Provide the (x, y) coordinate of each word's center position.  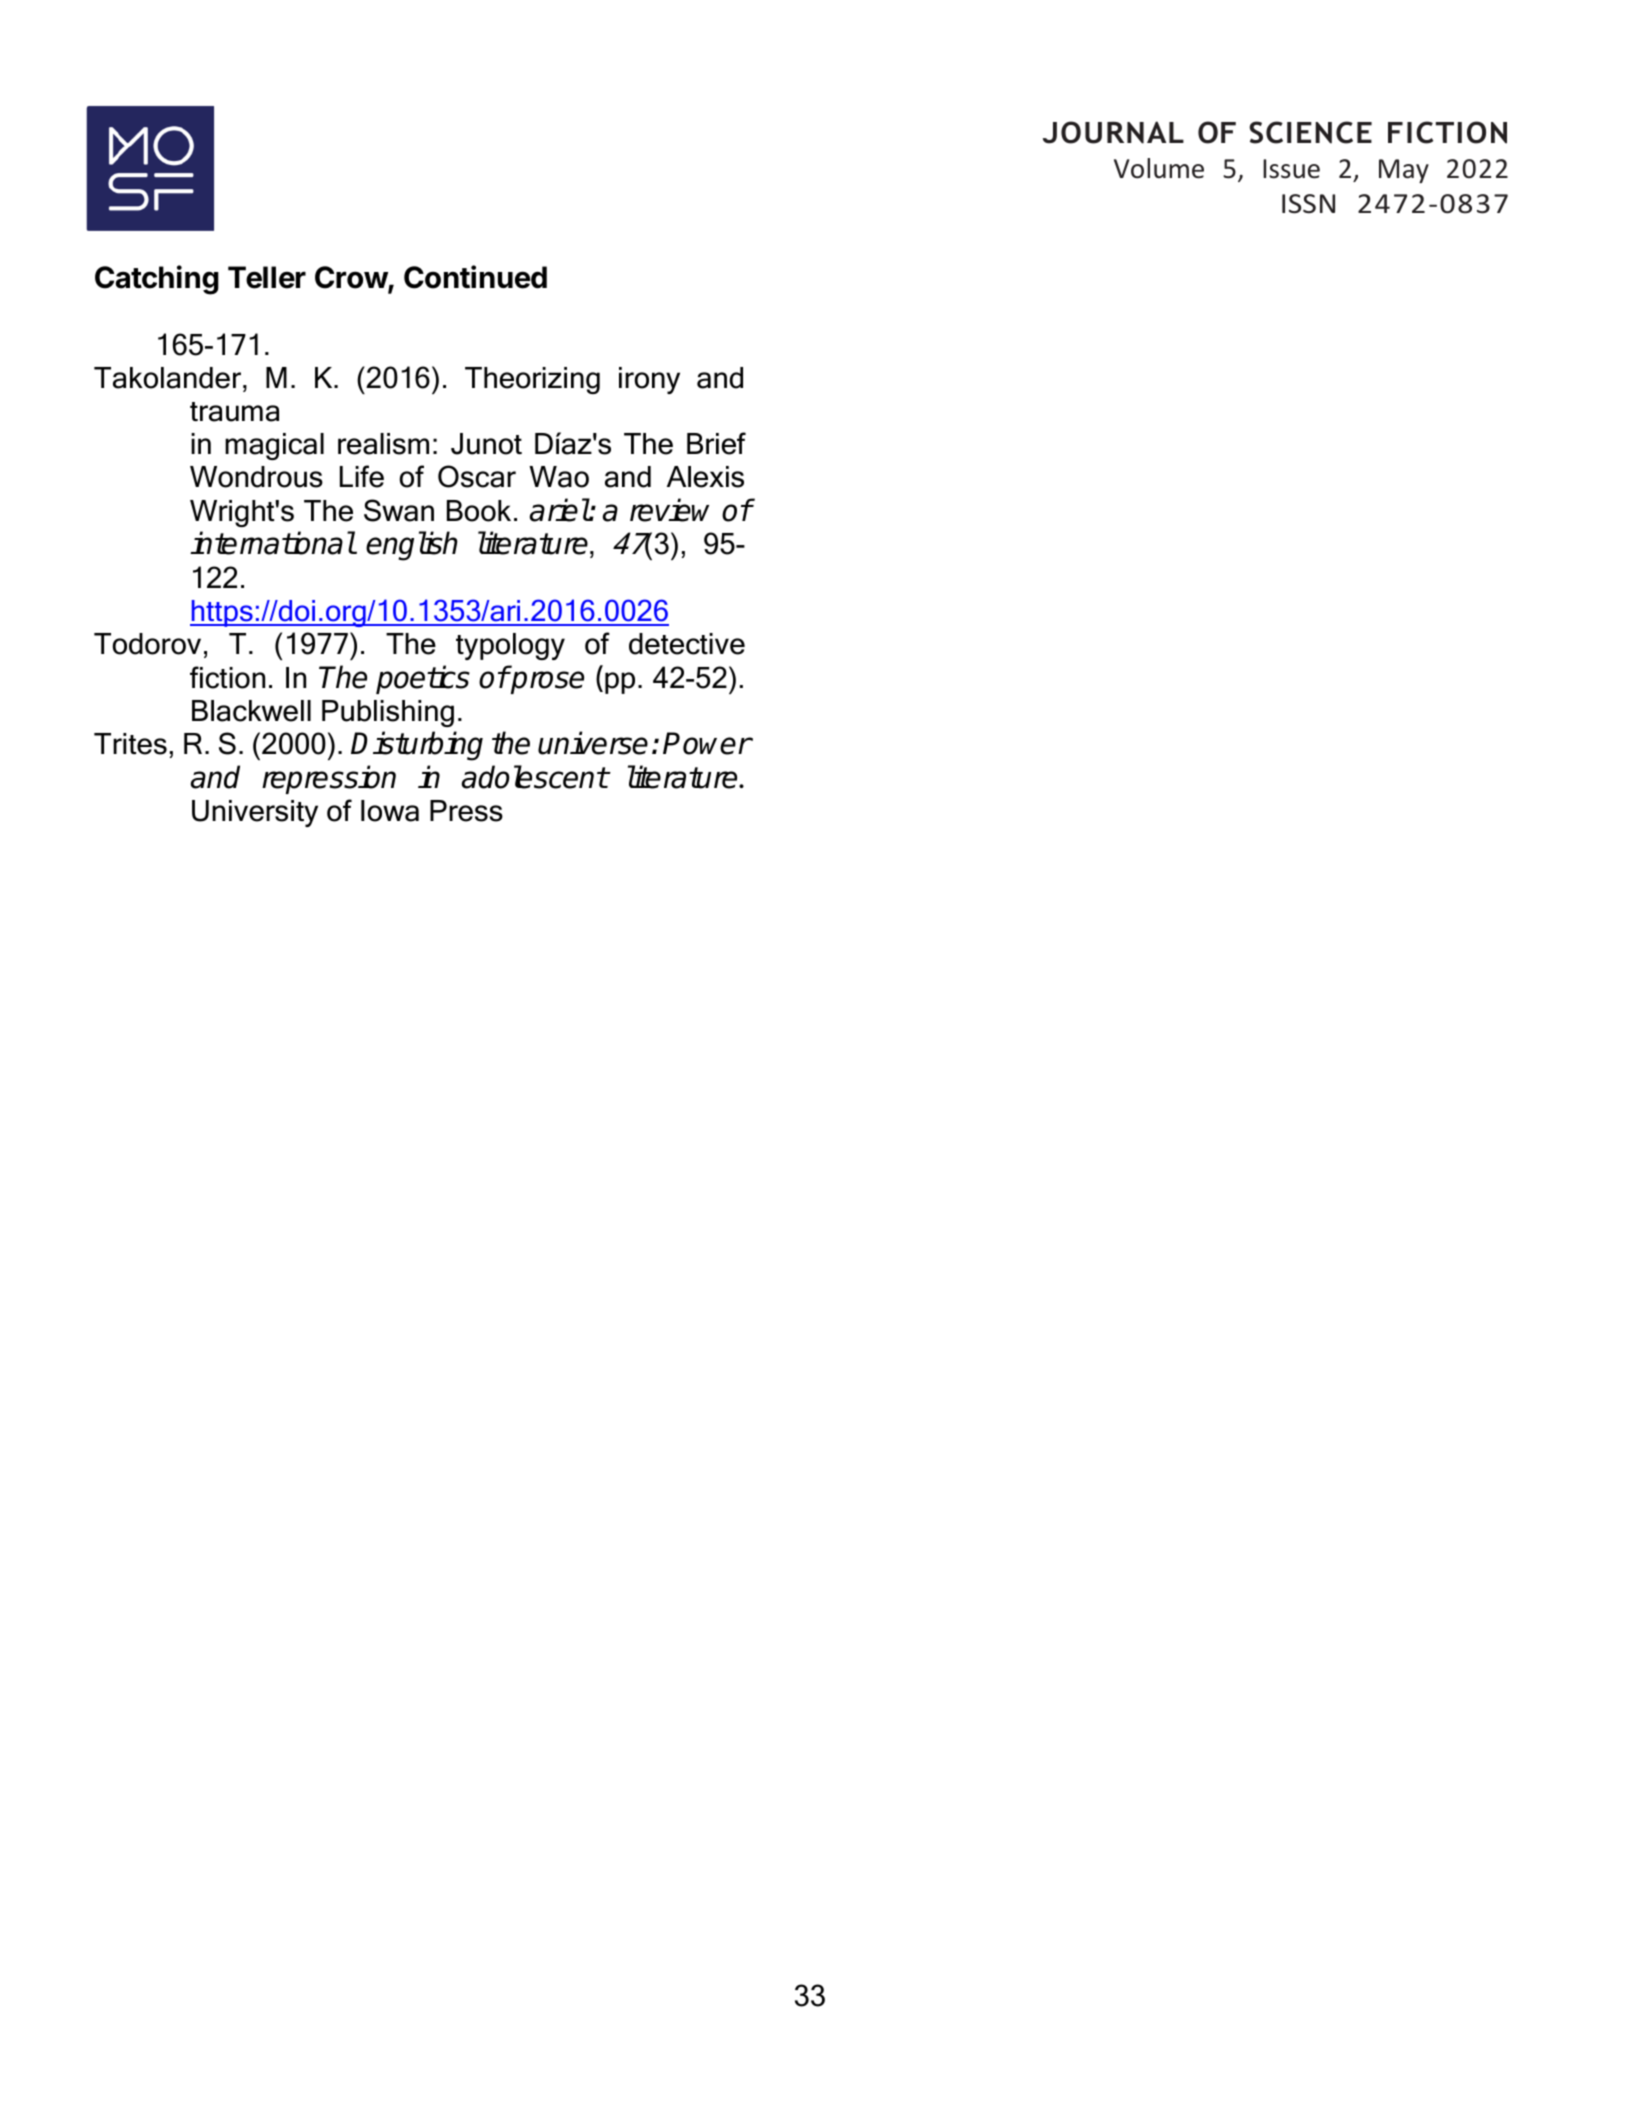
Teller (267, 277)
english (412, 546)
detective (687, 644)
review (669, 510)
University (255, 813)
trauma (234, 412)
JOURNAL (1113, 132)
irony (649, 380)
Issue (1291, 169)
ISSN (1308, 204)
